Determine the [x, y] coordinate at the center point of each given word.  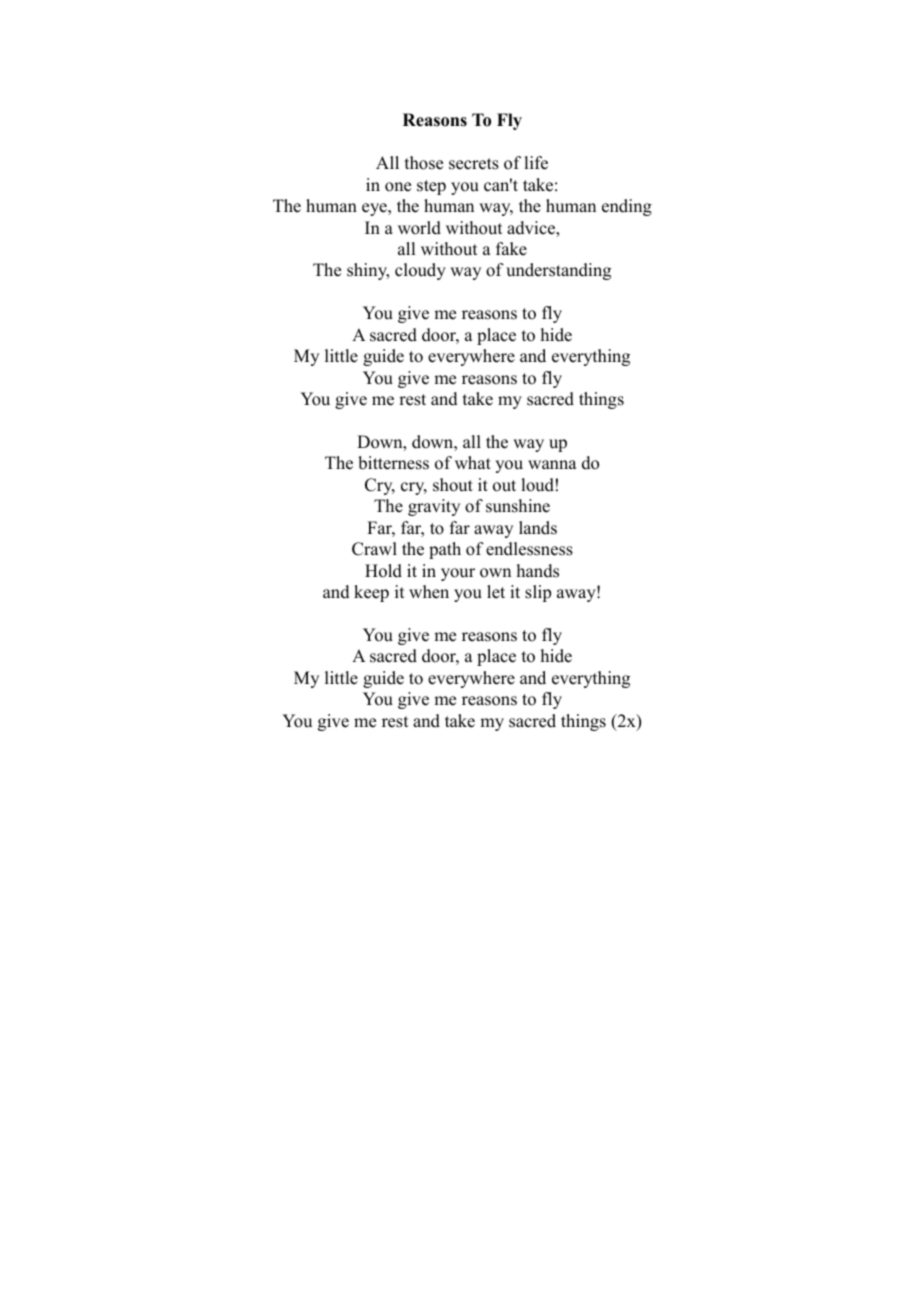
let [496, 592]
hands [538, 571]
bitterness [393, 463]
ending [627, 207]
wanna [552, 464]
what [473, 462]
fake [511, 249]
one [398, 187]
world [419, 228]
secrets [474, 164]
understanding [558, 271]
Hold [383, 571]
